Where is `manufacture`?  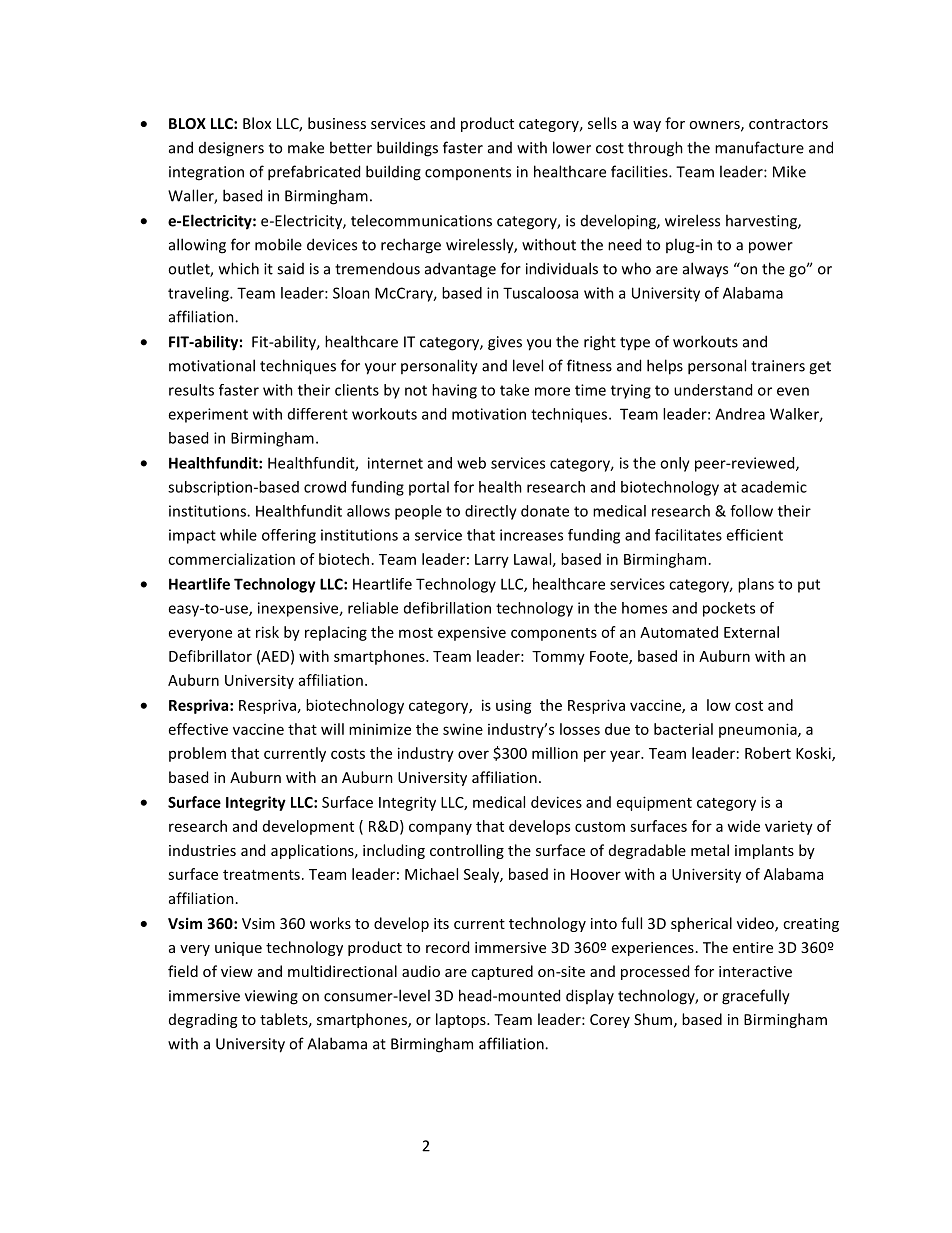 manufacture is located at coordinates (759, 147).
